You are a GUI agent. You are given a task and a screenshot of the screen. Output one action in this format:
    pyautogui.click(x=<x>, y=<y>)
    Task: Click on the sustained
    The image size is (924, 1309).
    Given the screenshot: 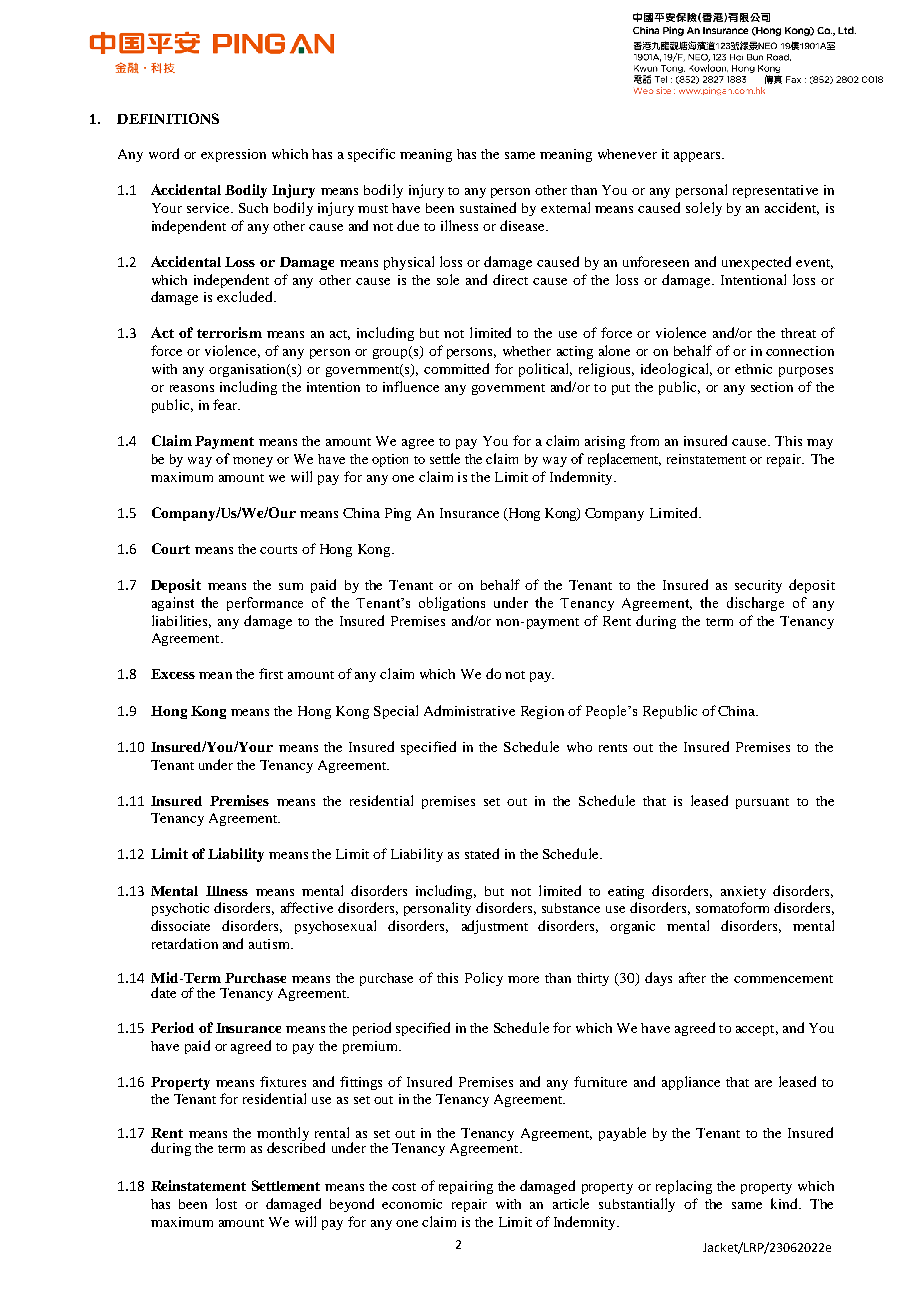 What is the action you would take?
    pyautogui.click(x=488, y=207)
